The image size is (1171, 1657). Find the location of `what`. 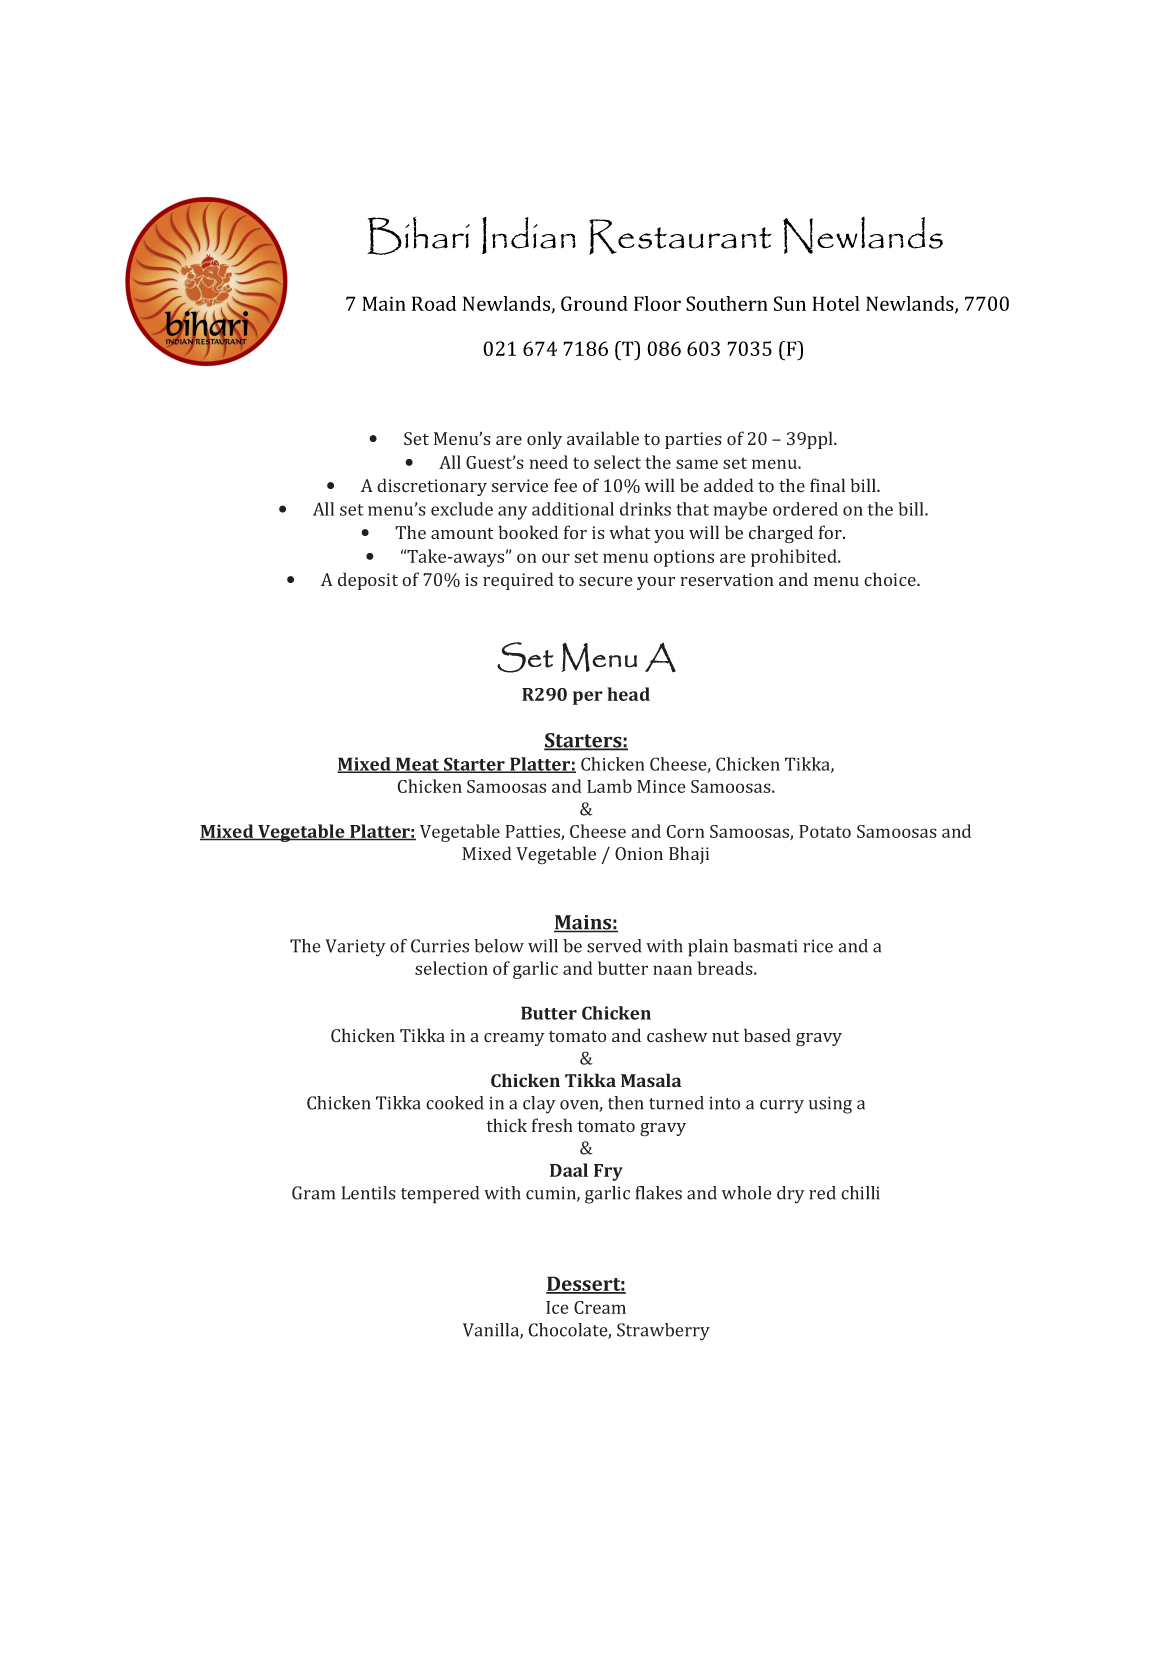

what is located at coordinates (630, 532).
